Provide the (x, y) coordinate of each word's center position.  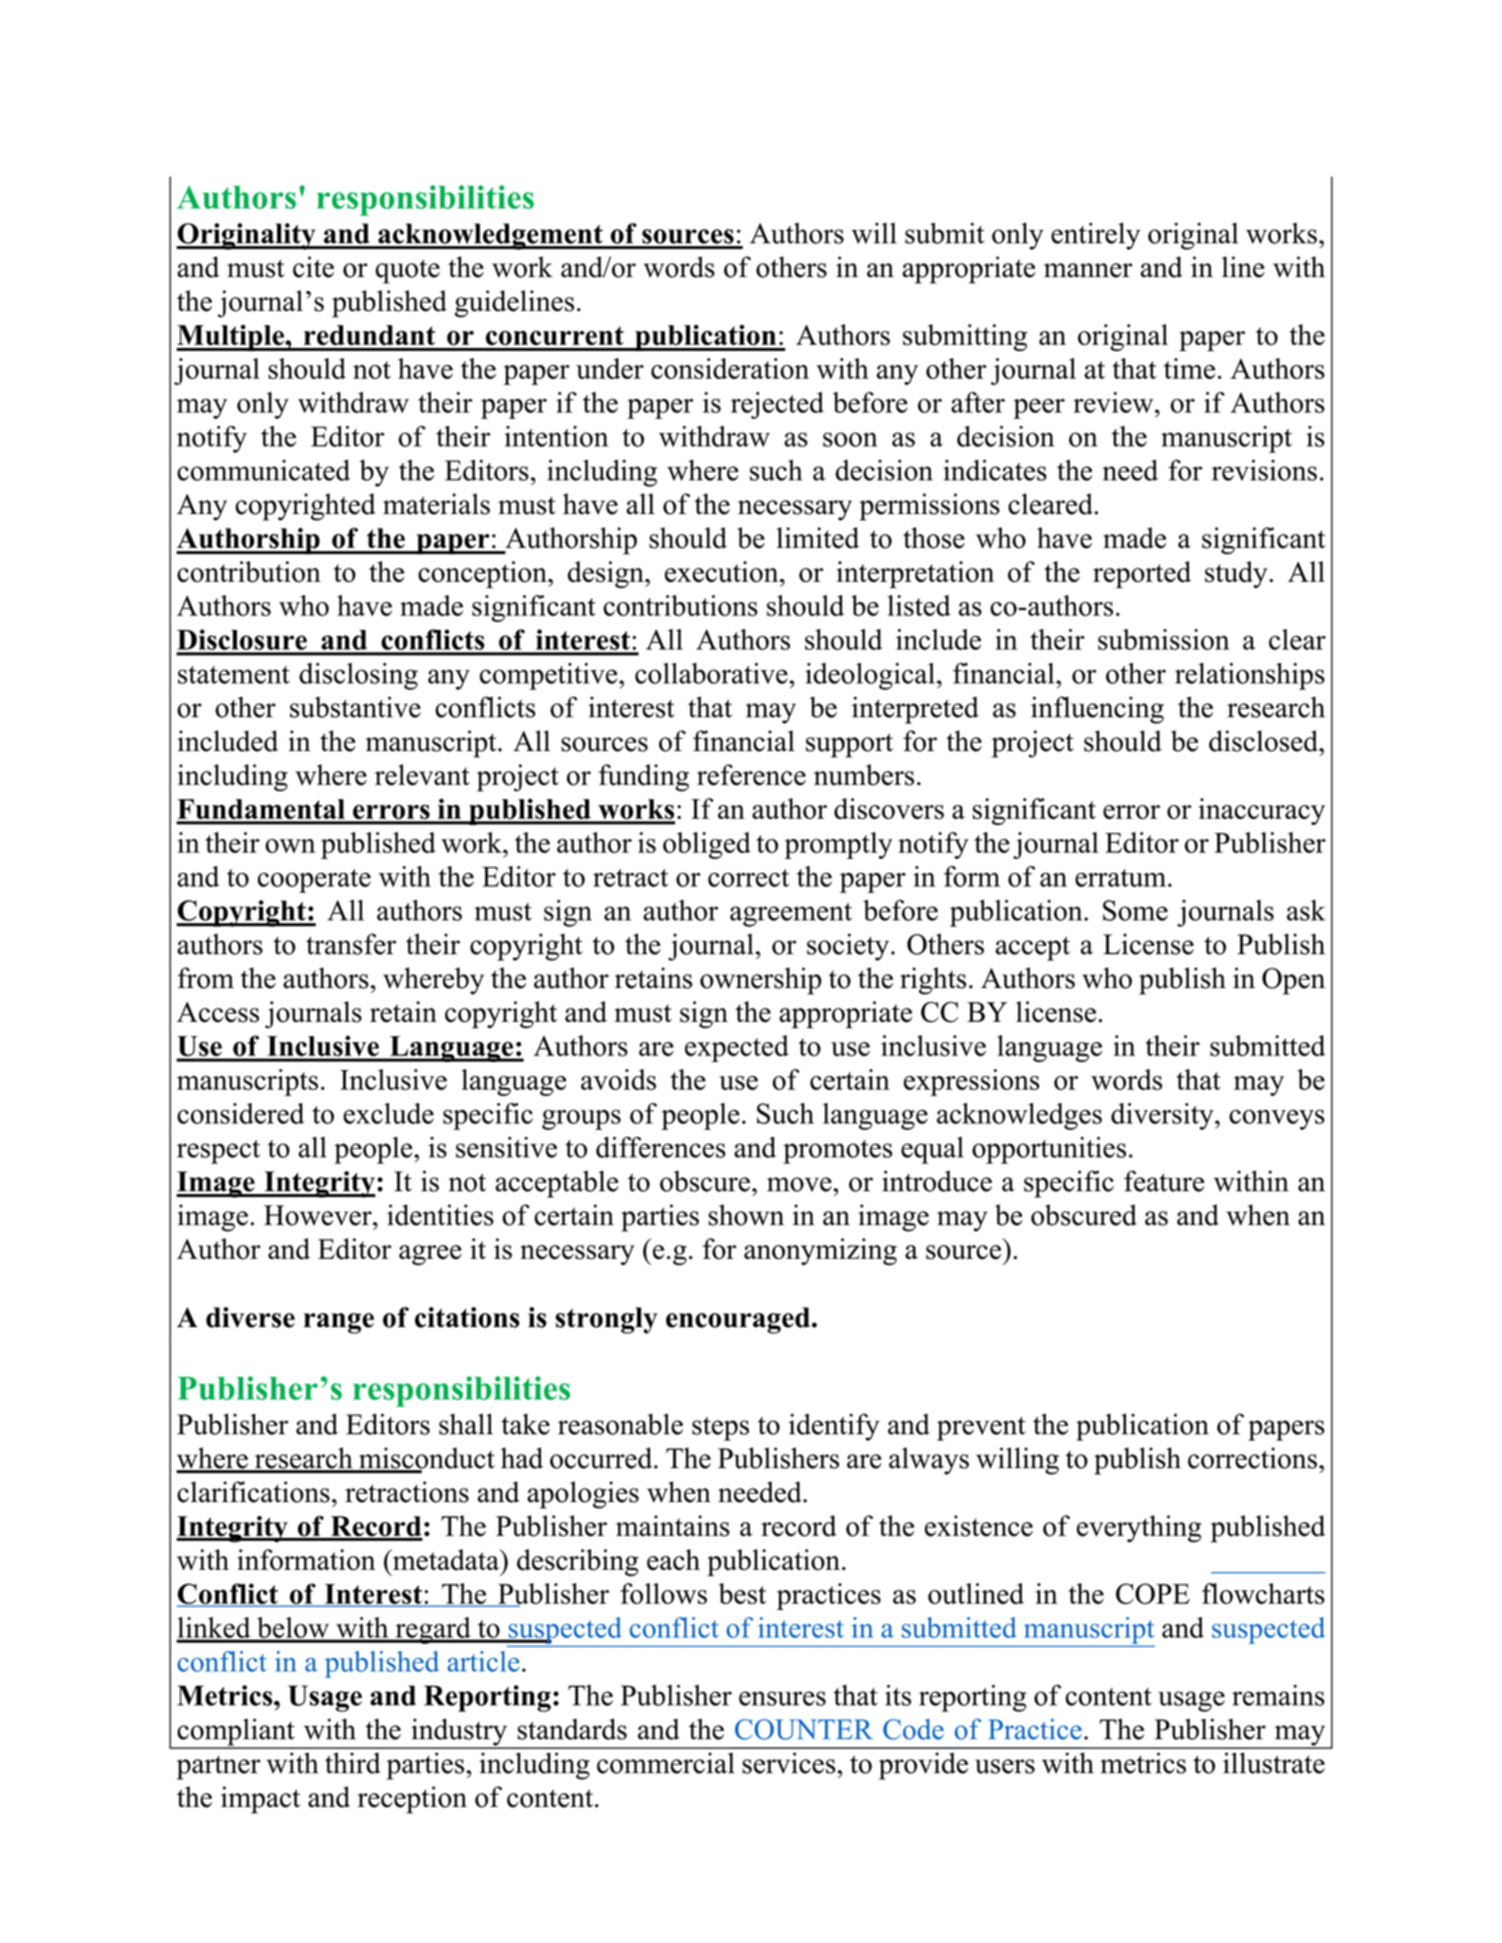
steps (720, 1429)
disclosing (358, 676)
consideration (730, 368)
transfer (351, 944)
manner (1088, 270)
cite (313, 267)
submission (1163, 639)
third (353, 1763)
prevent (981, 1429)
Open (1293, 981)
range (339, 1323)
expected (737, 1048)
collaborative (712, 673)
